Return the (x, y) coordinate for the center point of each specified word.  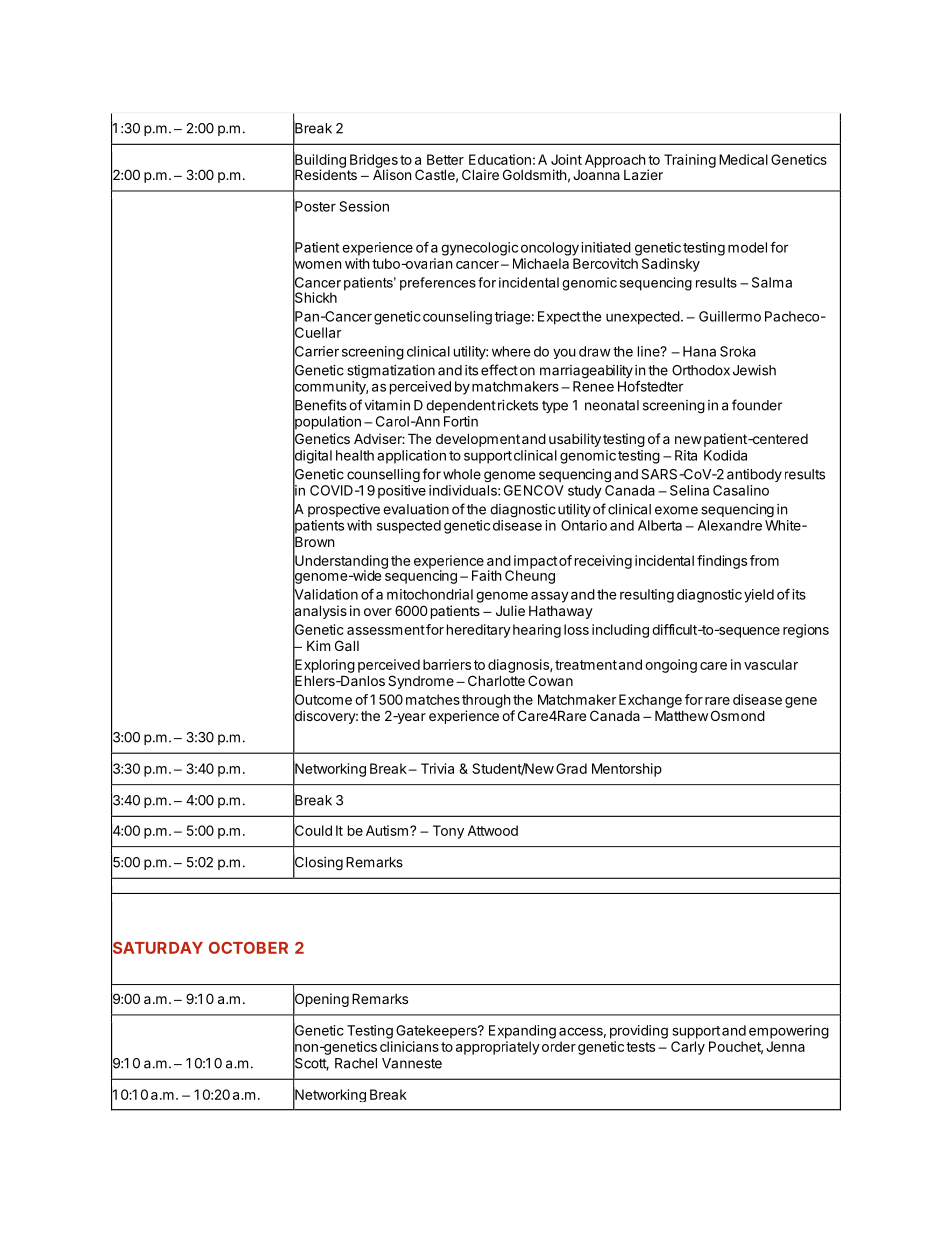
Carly (688, 1048)
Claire (480, 174)
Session (364, 206)
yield (759, 596)
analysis (320, 612)
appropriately (498, 1048)
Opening (321, 1000)
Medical (743, 159)
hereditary (479, 631)
